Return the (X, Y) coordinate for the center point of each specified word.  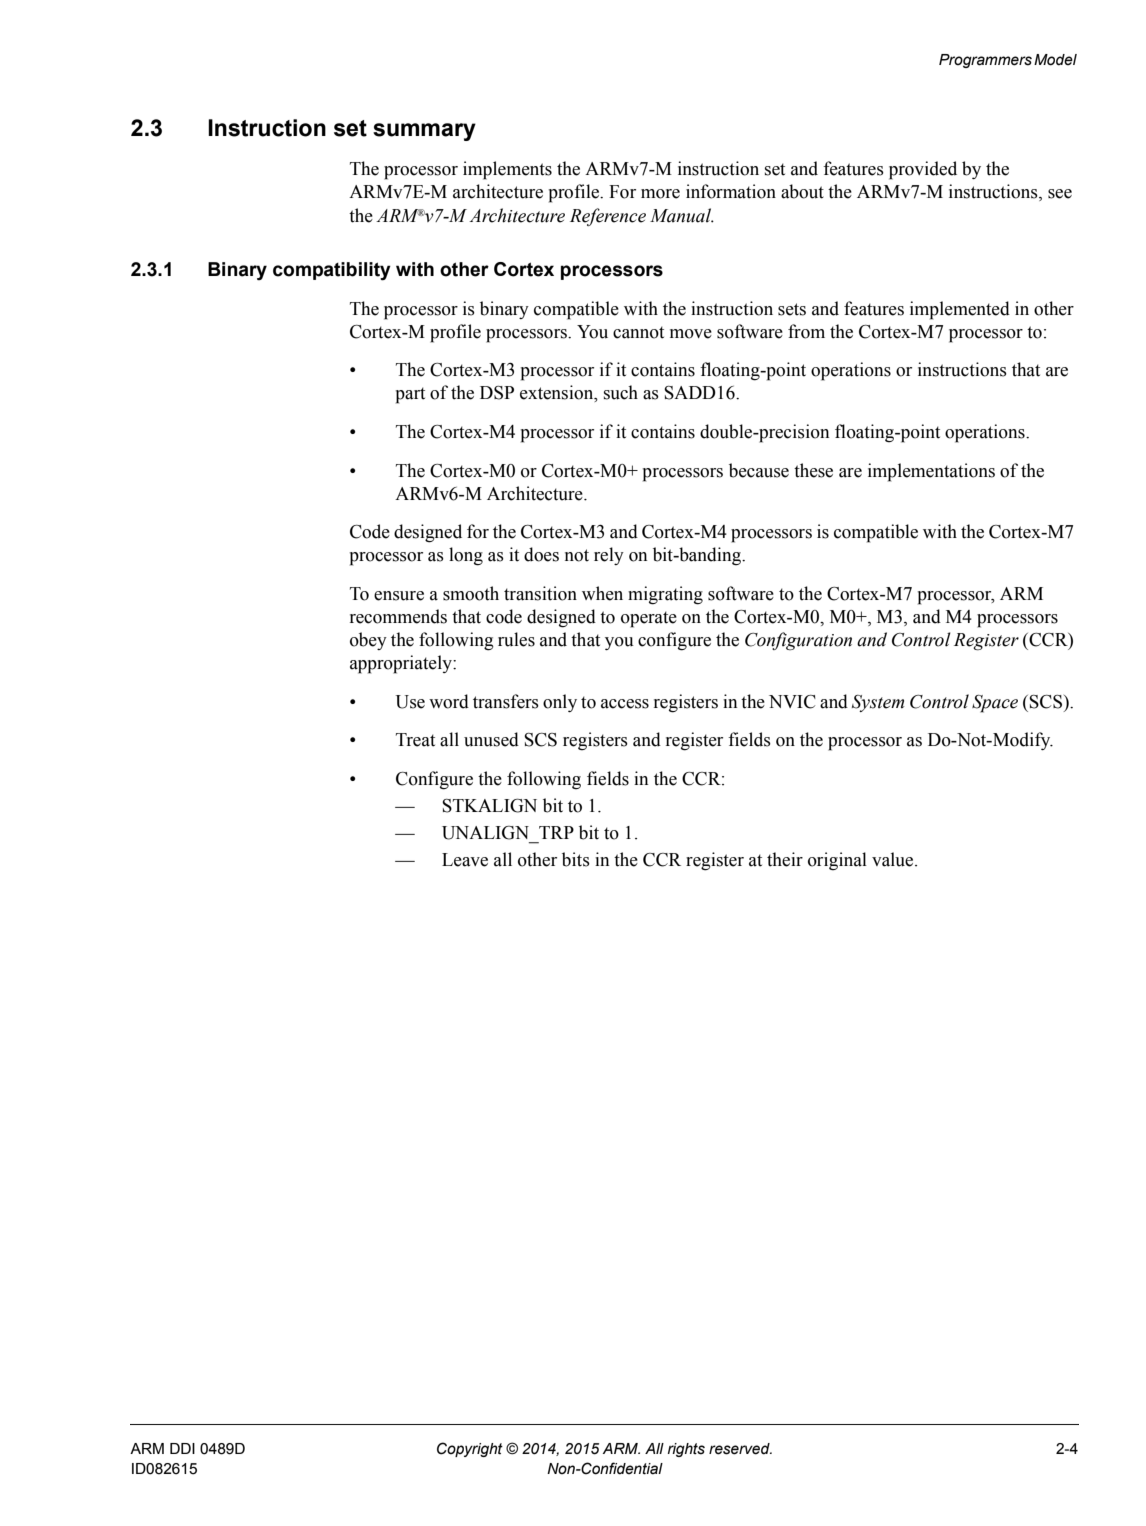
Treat (415, 740)
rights (686, 1450)
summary (424, 132)
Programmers (985, 61)
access (625, 704)
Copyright (470, 1449)
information (731, 191)
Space (995, 704)
